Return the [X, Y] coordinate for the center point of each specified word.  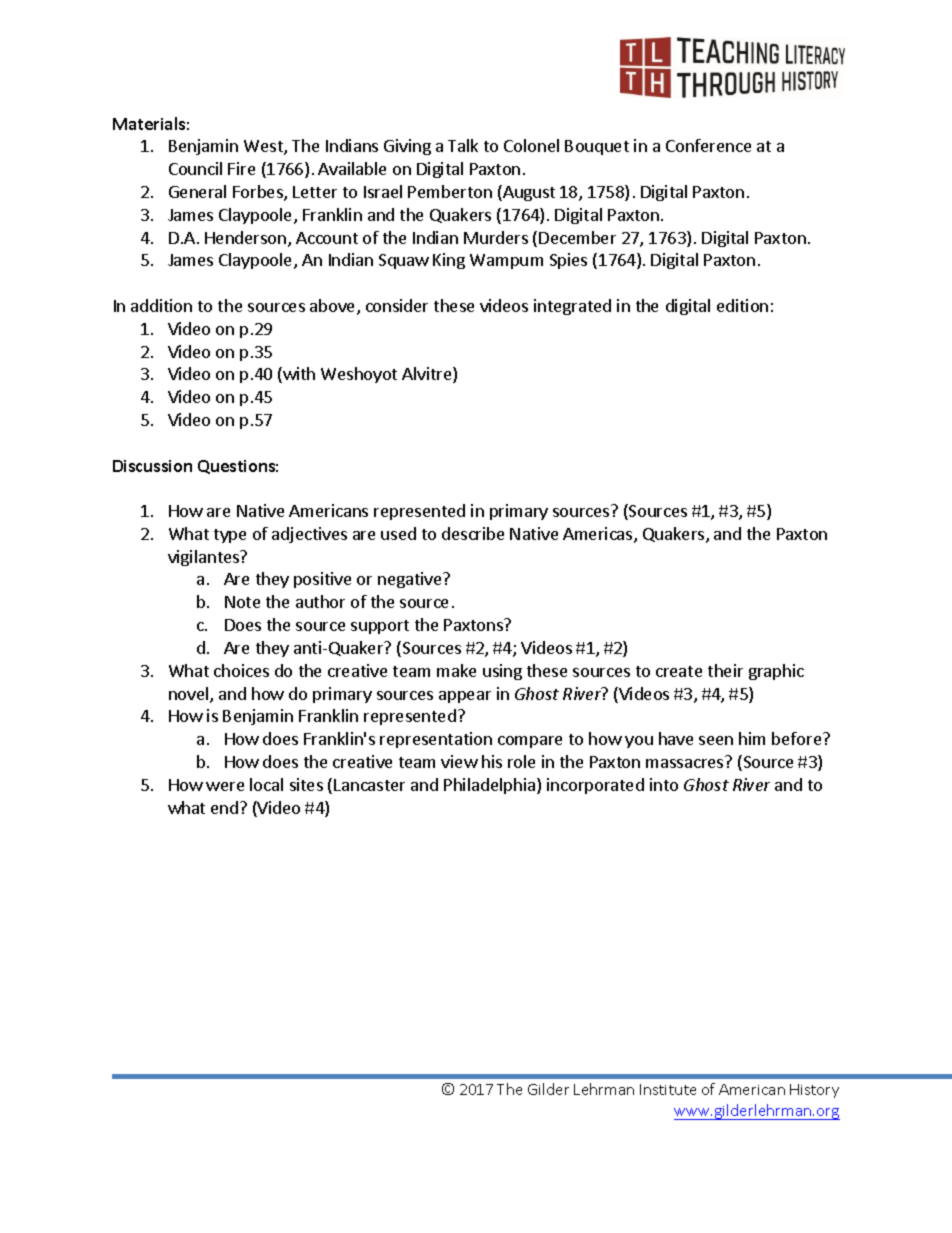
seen [716, 740]
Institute [668, 1089]
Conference [708, 145]
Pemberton [450, 191]
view [459, 761]
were [225, 786]
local [266, 784]
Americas [599, 535]
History [814, 1091]
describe [473, 533]
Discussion [152, 466]
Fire [241, 168]
